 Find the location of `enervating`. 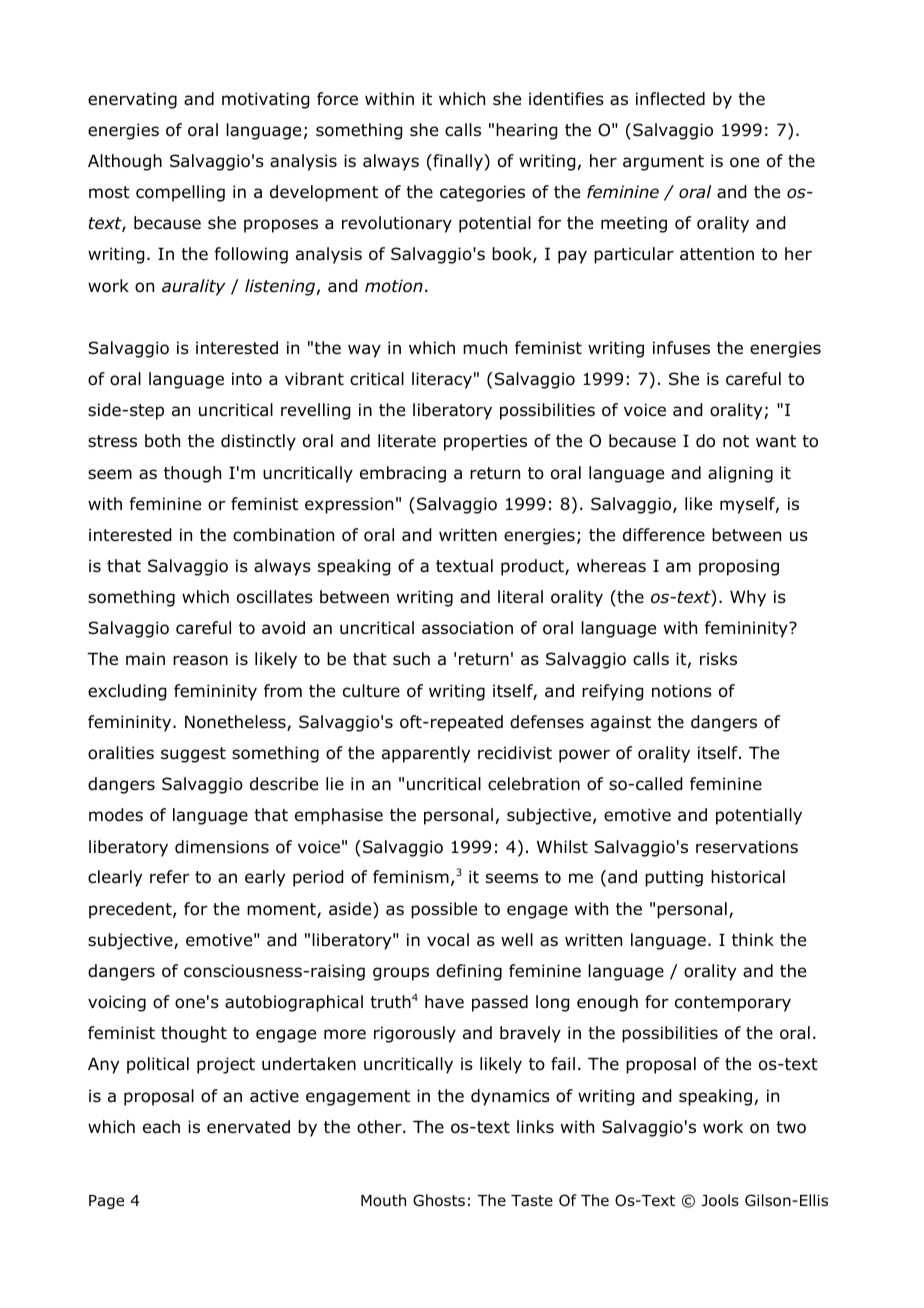

enervating is located at coordinates (132, 100).
